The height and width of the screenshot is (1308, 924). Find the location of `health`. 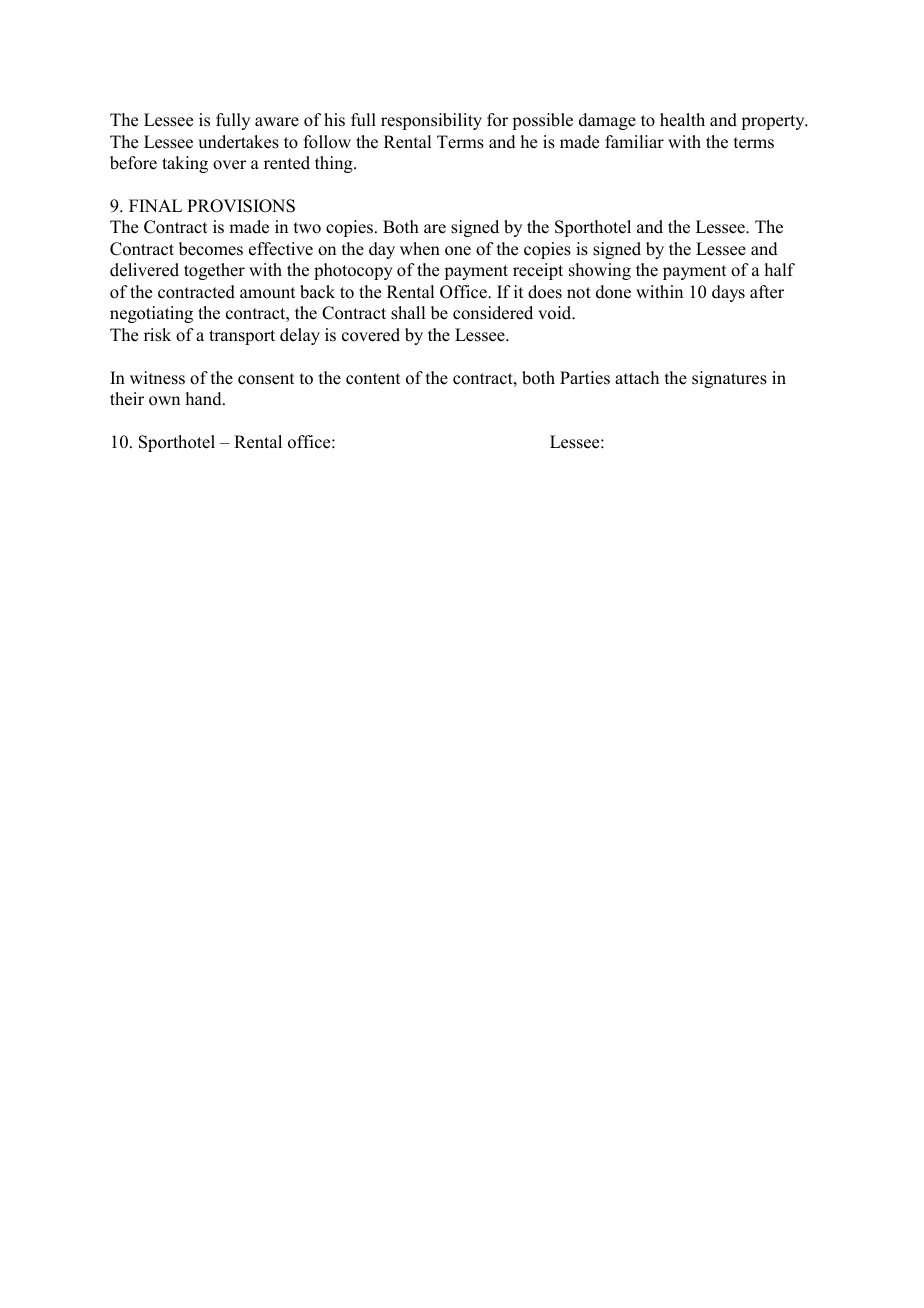

health is located at coordinates (682, 120).
